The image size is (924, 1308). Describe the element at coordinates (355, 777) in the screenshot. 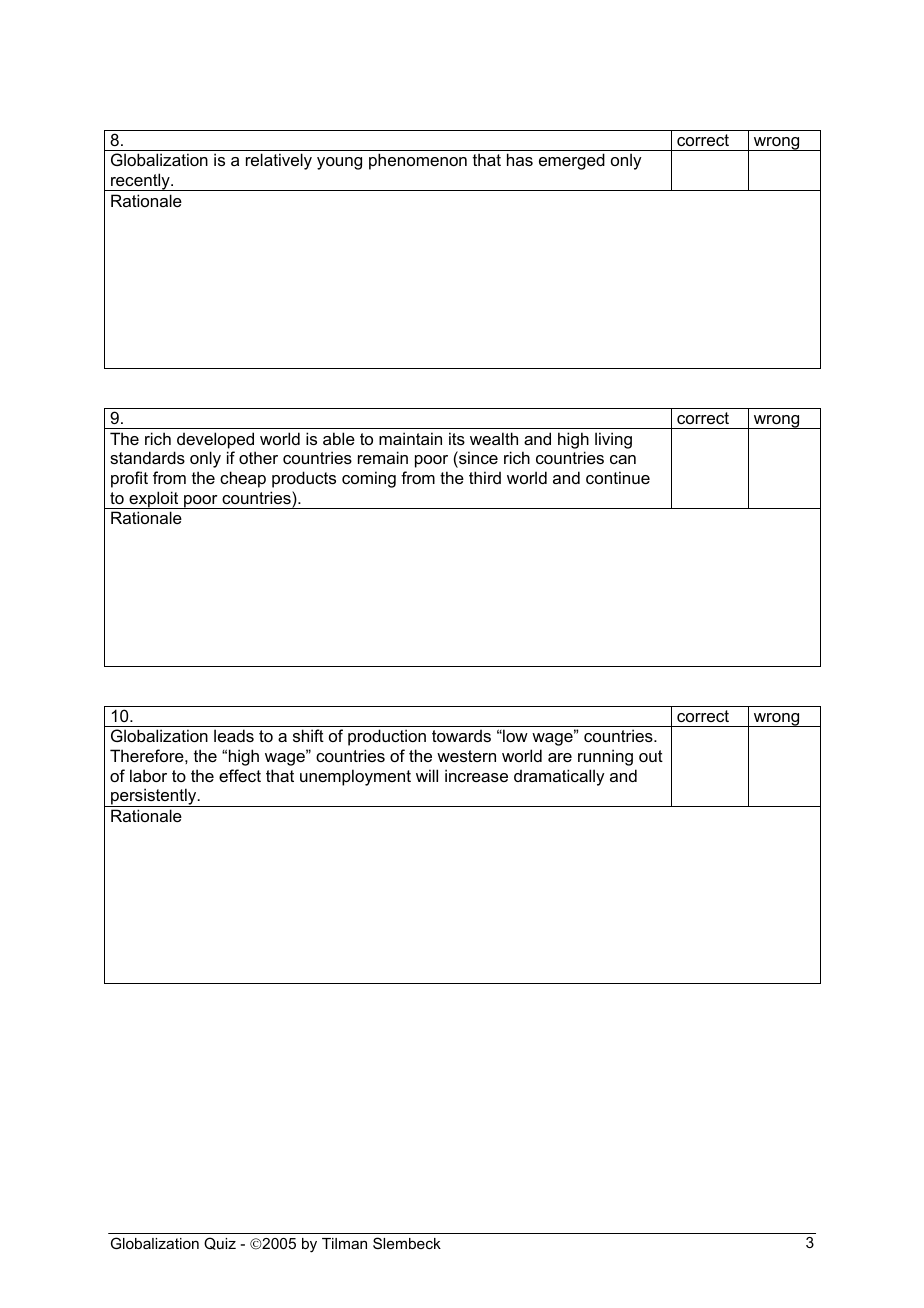

I see `unemployment` at that location.
